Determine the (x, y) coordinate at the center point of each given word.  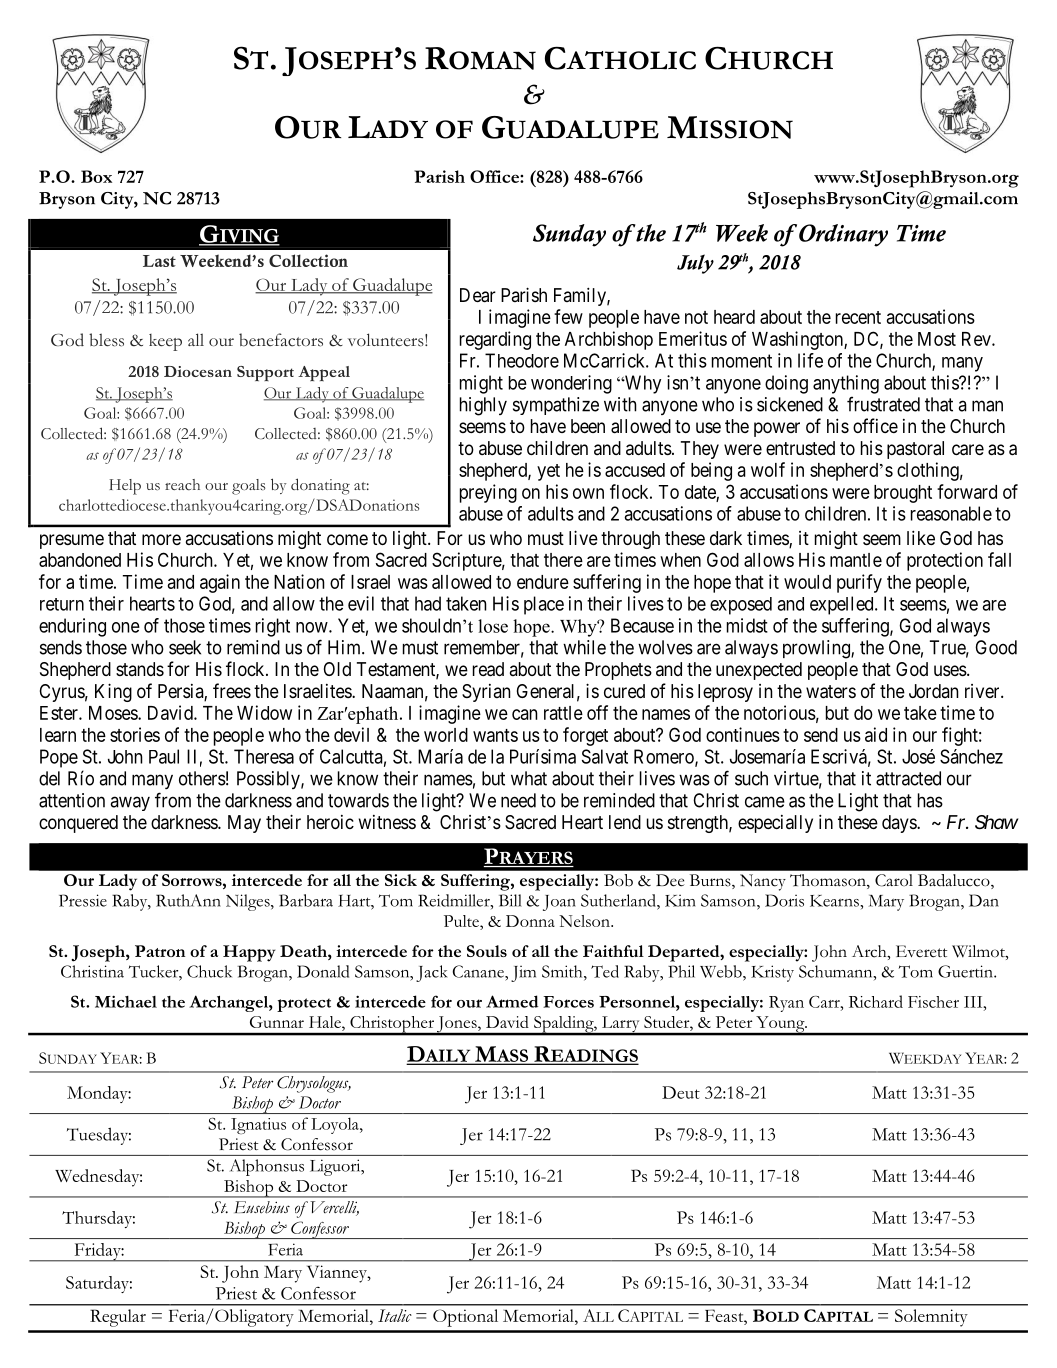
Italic (395, 1315)
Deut (681, 1092)
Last (159, 261)
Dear (478, 295)
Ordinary (843, 235)
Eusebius (262, 1207)
